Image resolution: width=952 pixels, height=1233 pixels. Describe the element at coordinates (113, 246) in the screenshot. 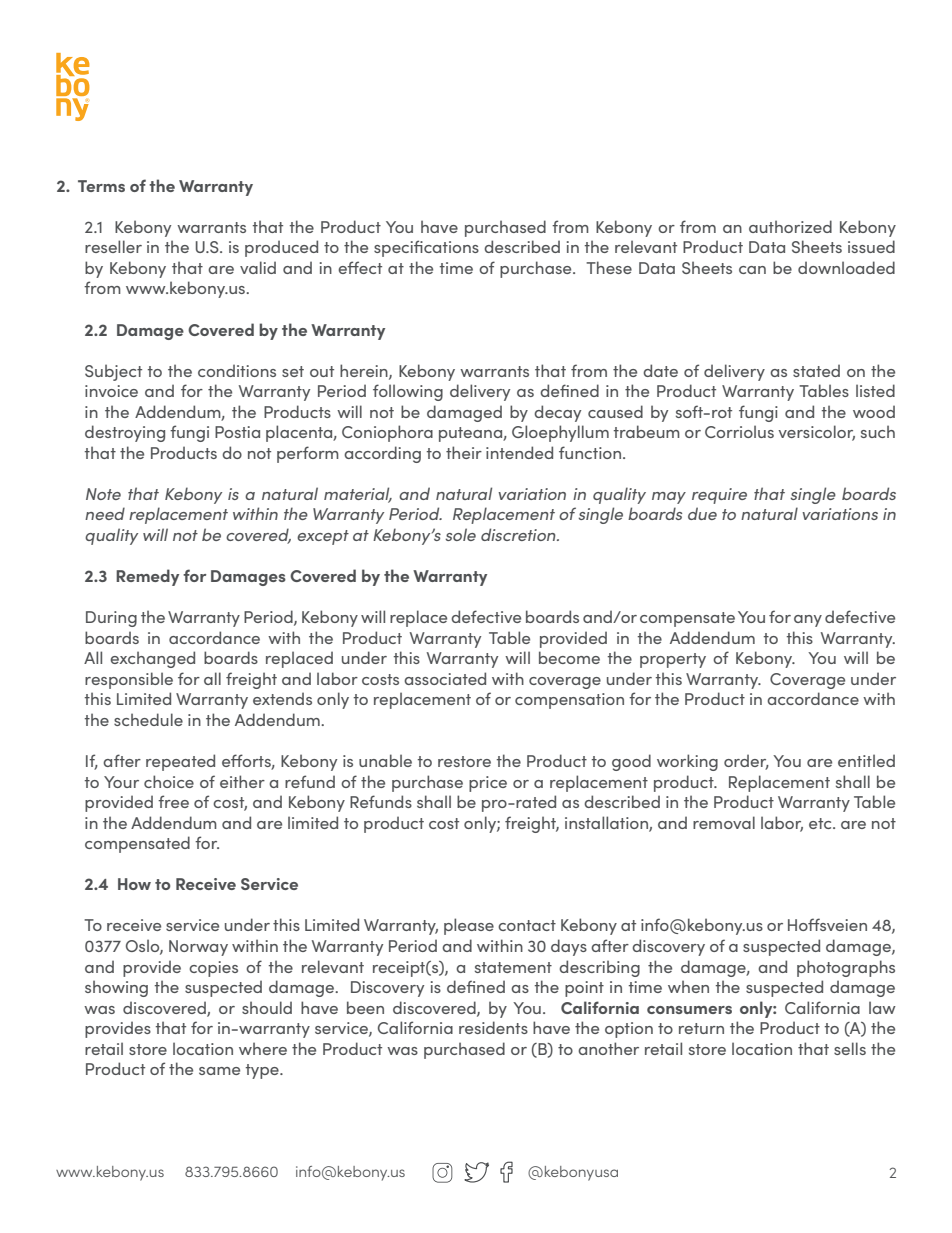

I see `reseller` at that location.
